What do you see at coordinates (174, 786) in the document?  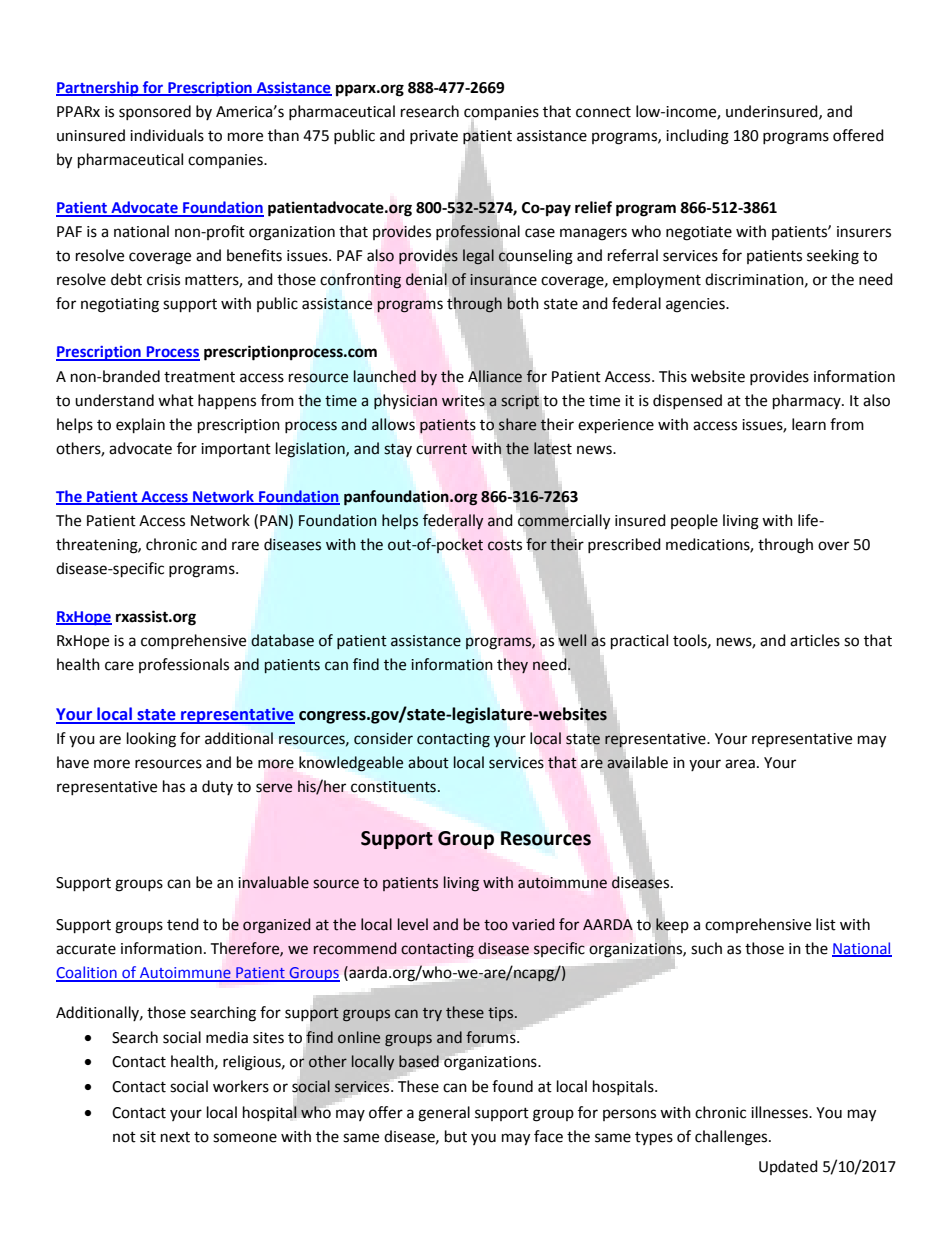 I see `has` at bounding box center [174, 786].
